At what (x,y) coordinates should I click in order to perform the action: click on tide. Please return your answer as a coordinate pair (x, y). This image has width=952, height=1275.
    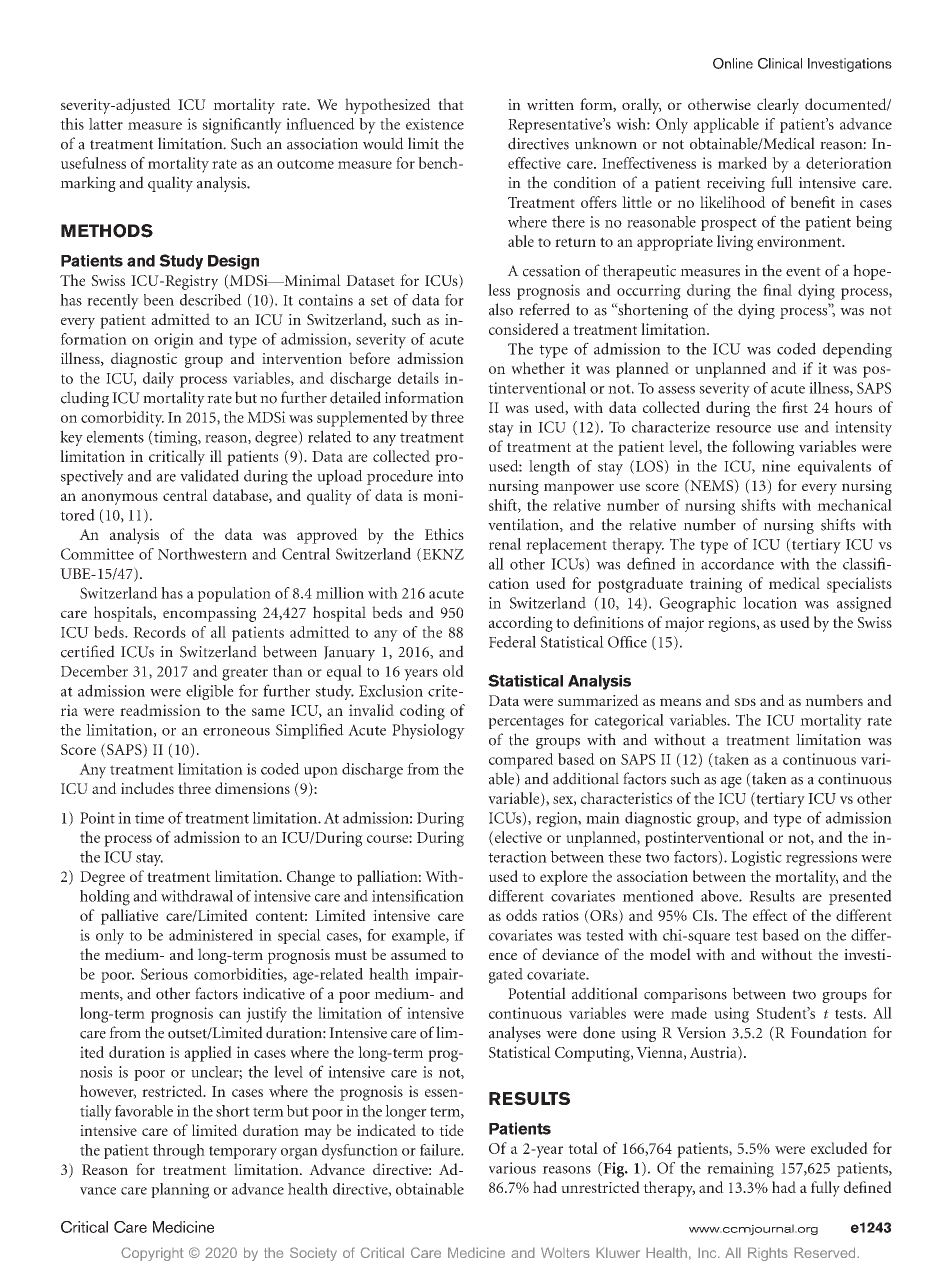
    Looking at the image, I should click on (451, 1130).
